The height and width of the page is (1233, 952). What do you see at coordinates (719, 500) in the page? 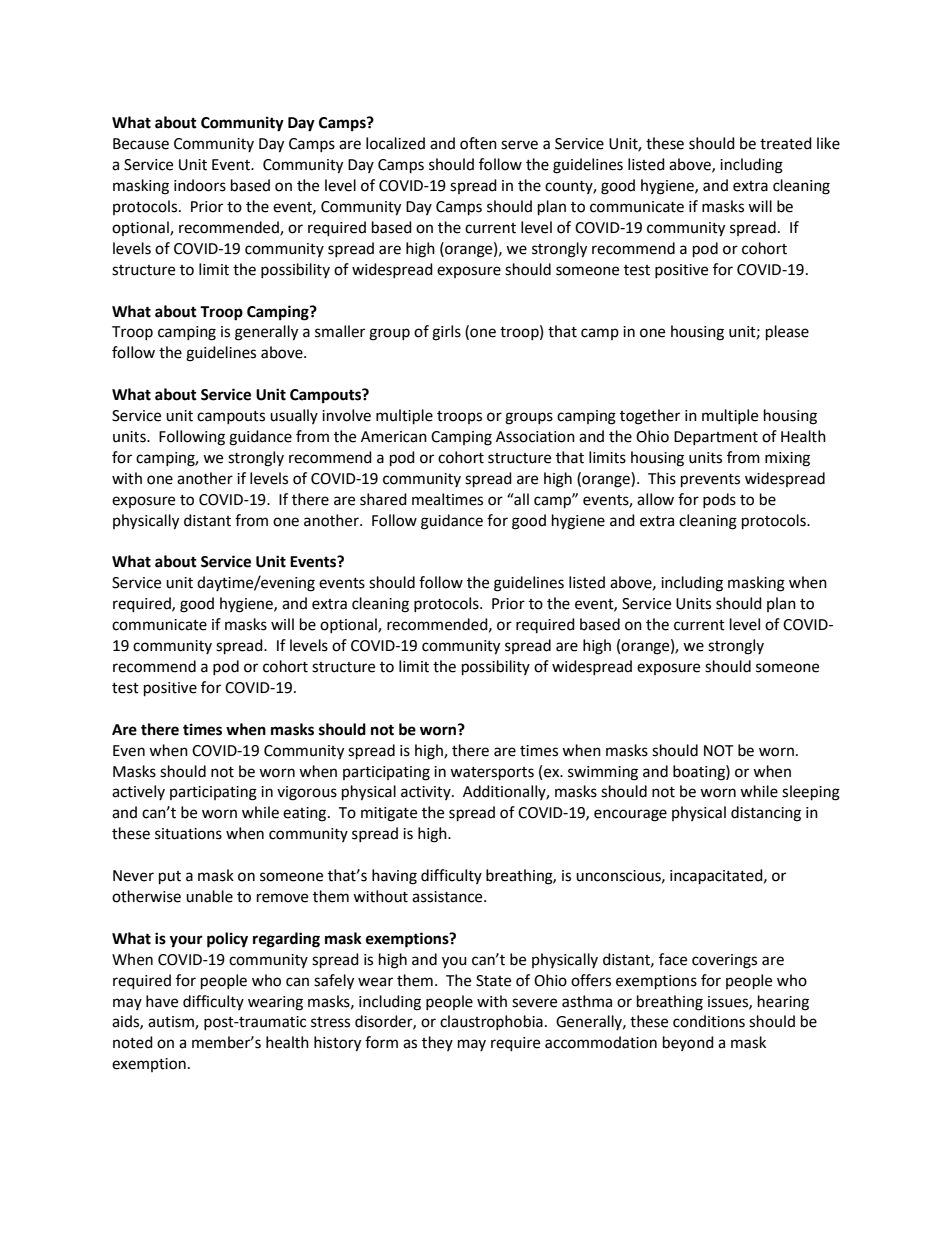
I see `pods` at bounding box center [719, 500].
